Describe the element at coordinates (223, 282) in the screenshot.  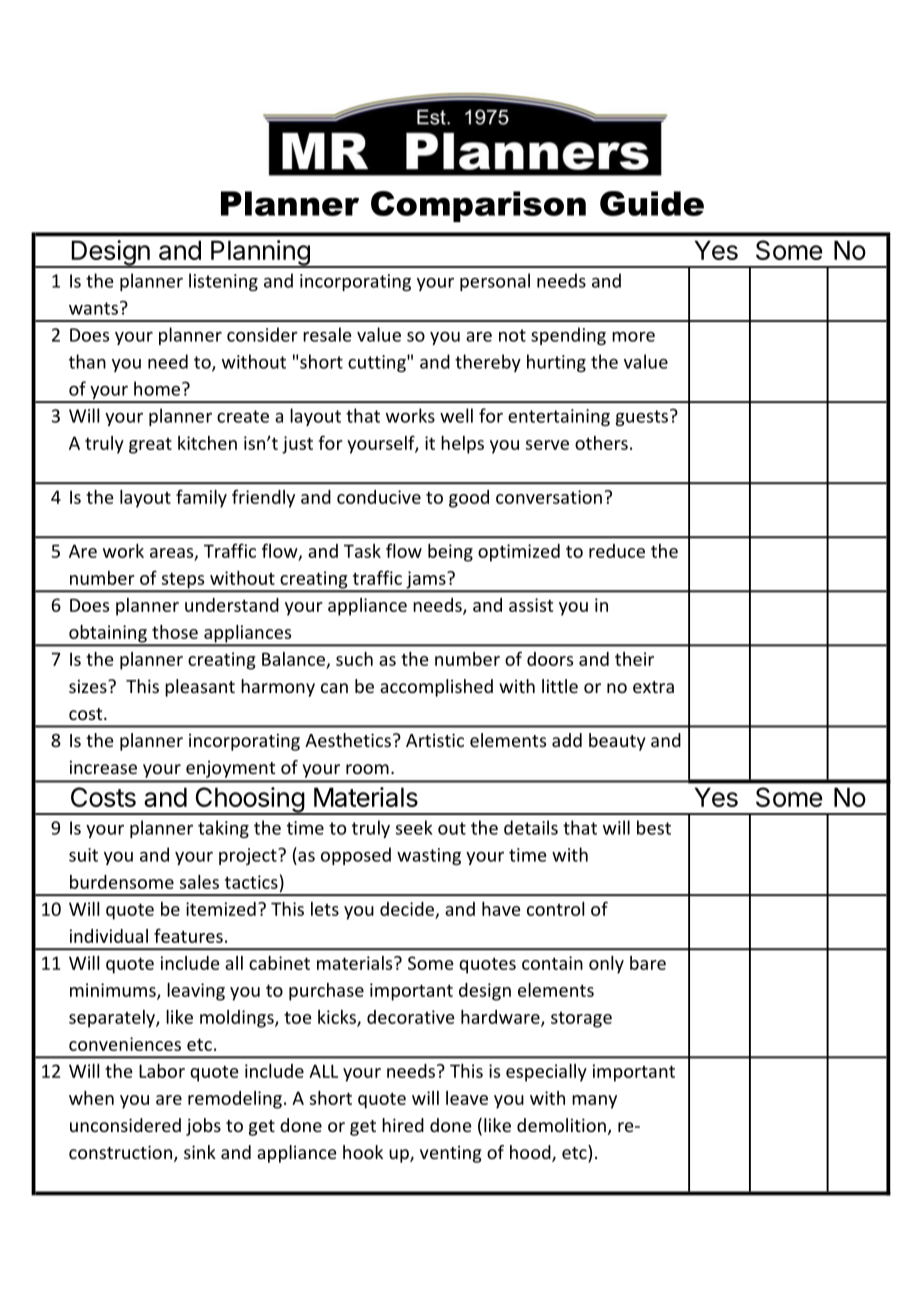
I see `listening` at that location.
